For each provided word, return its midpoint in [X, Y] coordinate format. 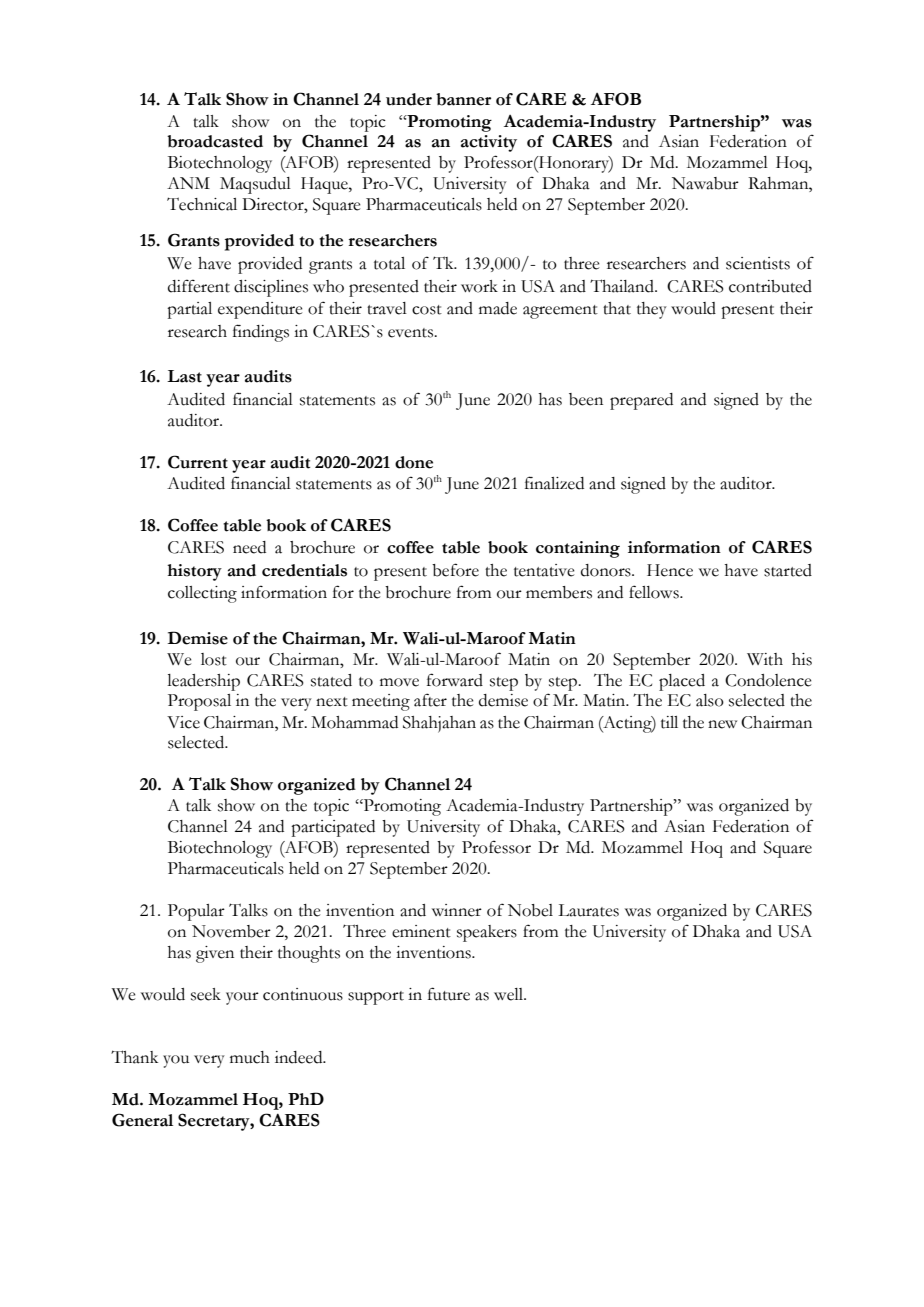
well [510, 994]
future [449, 994]
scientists [758, 263]
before [455, 570]
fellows [655, 592]
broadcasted [215, 141]
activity [489, 143]
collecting [202, 594]
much [250, 1057]
